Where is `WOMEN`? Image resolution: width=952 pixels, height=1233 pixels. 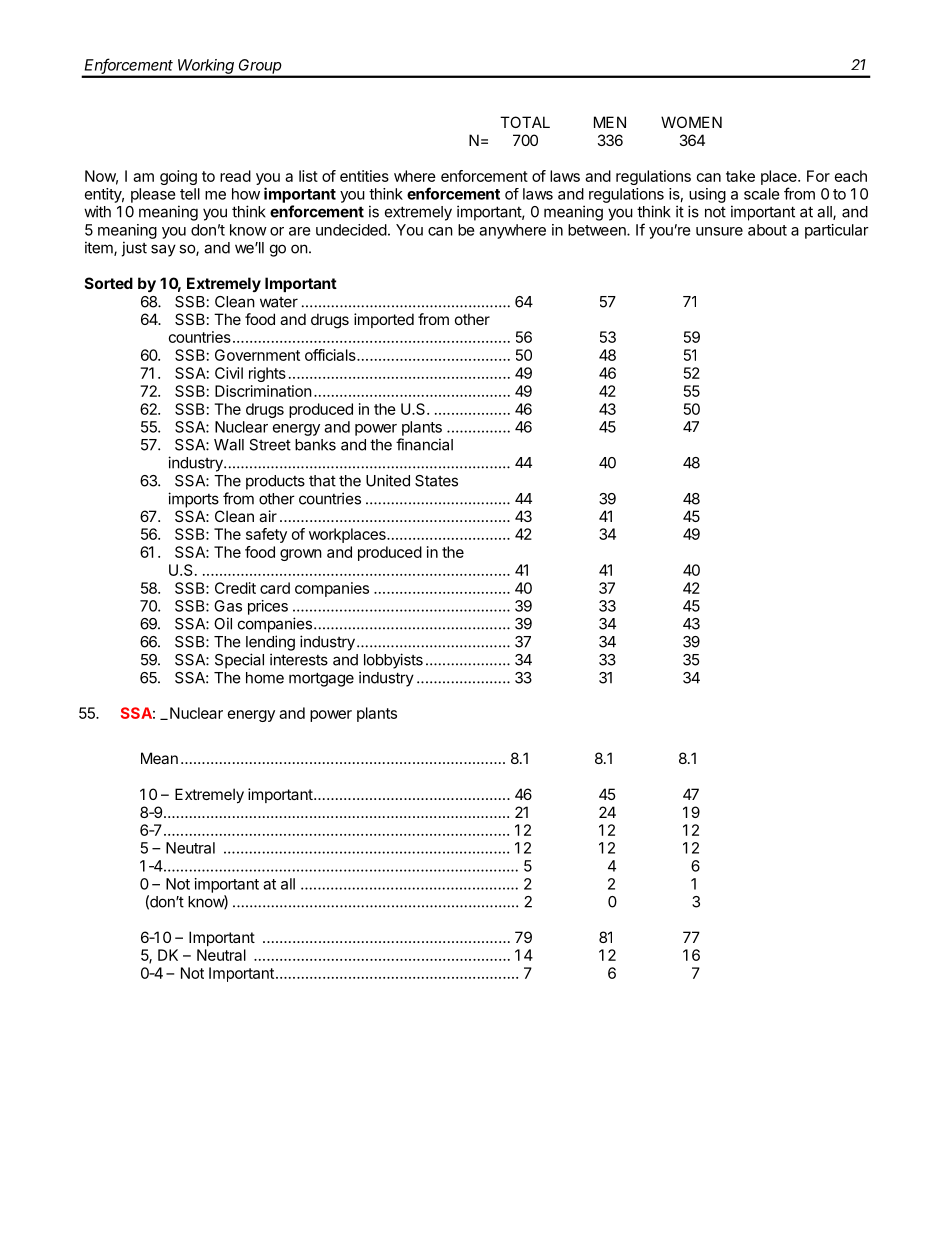 WOMEN is located at coordinates (691, 122).
